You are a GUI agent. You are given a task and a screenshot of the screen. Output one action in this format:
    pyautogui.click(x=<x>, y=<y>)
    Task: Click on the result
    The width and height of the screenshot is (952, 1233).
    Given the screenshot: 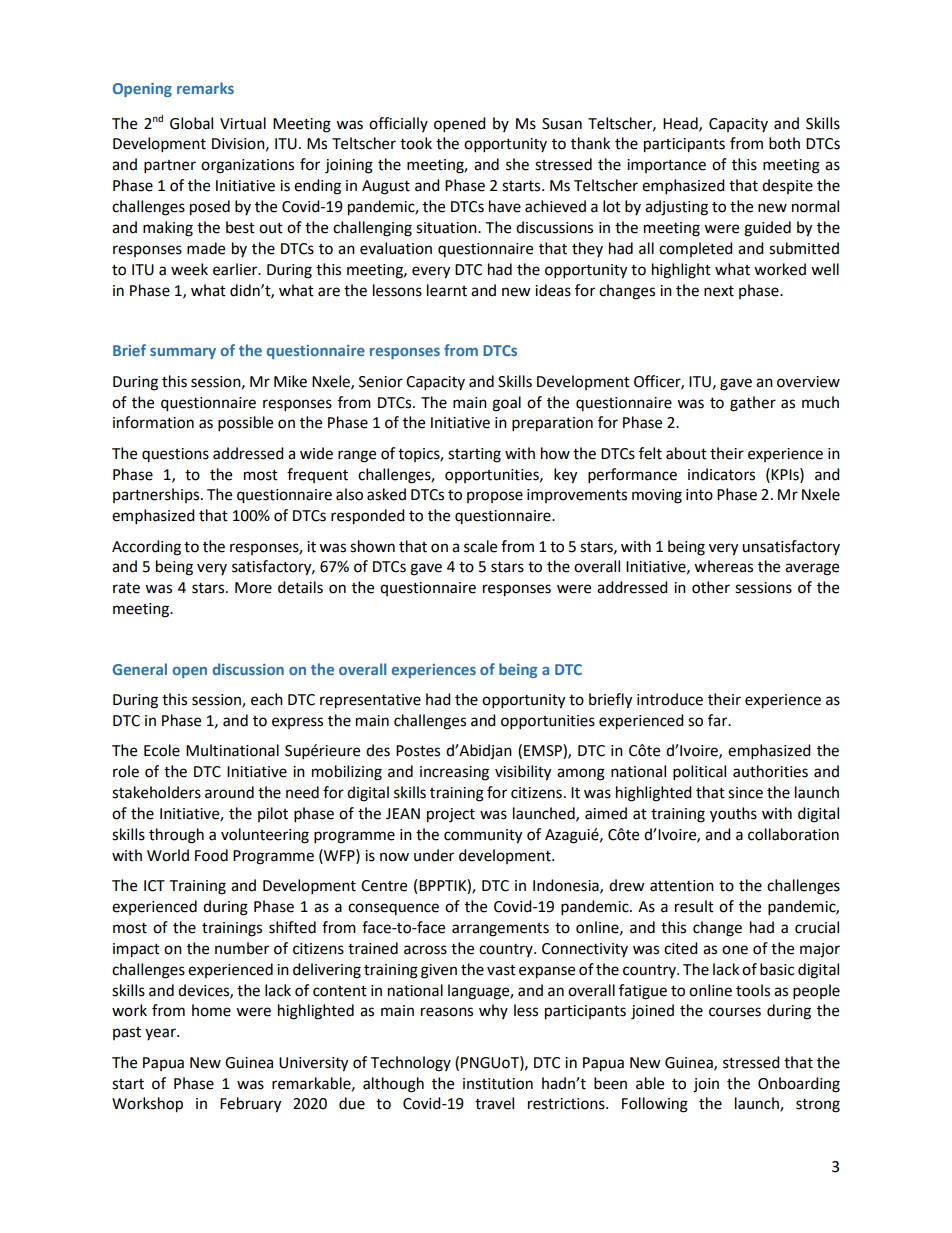 What is the action you would take?
    pyautogui.click(x=694, y=906)
